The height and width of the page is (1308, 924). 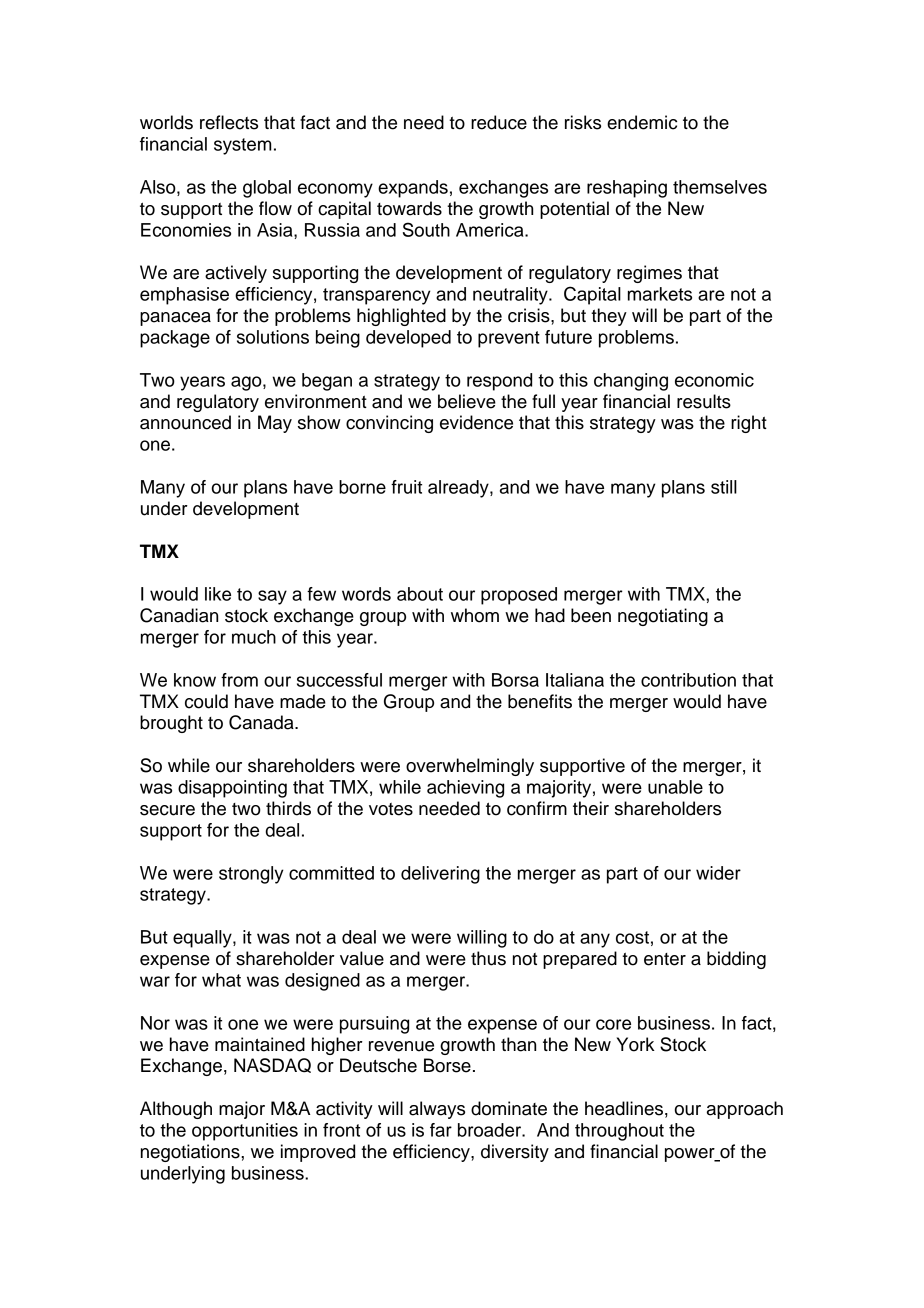 What do you see at coordinates (467, 401) in the page?
I see `believe` at bounding box center [467, 401].
